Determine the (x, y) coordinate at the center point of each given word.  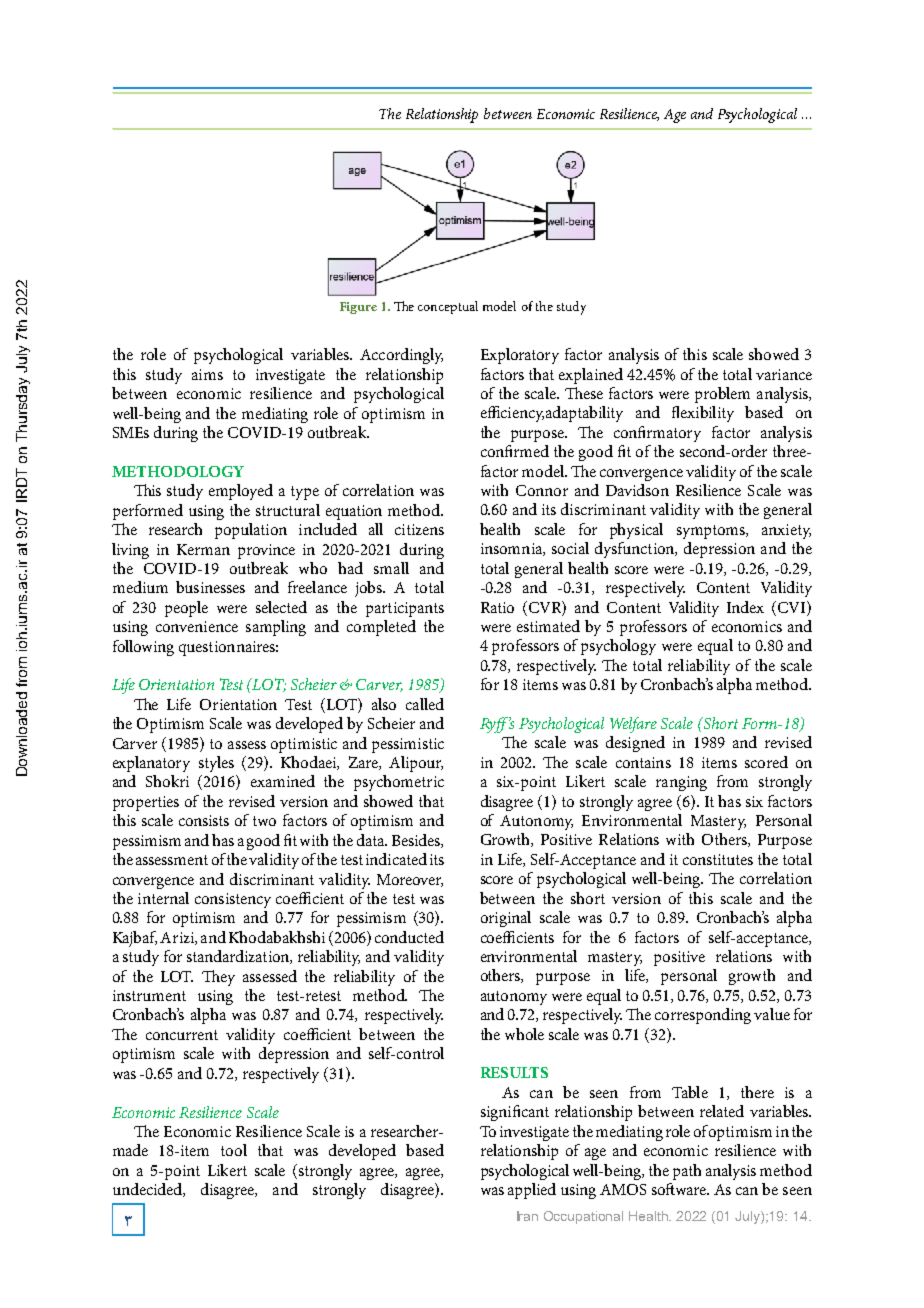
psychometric (399, 783)
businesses (210, 587)
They (218, 978)
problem (722, 395)
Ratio (497, 607)
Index (745, 607)
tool (234, 1150)
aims (207, 374)
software (680, 1189)
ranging (681, 783)
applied (532, 1191)
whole (524, 1034)
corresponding (703, 1016)
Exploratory (520, 356)
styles (216, 764)
